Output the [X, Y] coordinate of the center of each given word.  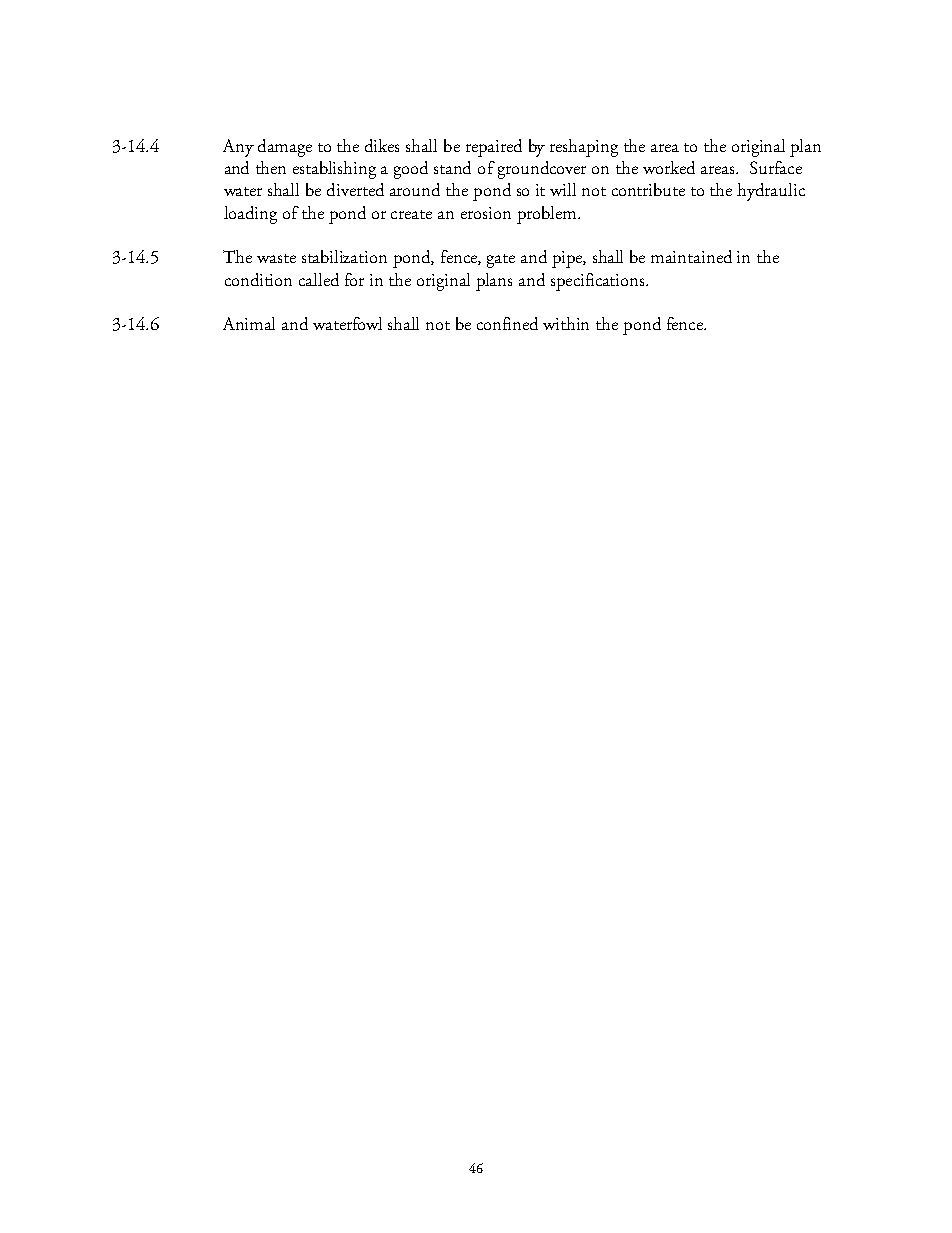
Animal [249, 323]
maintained [691, 256]
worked [669, 167]
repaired [494, 148]
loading [250, 215]
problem [548, 215]
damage [285, 148]
